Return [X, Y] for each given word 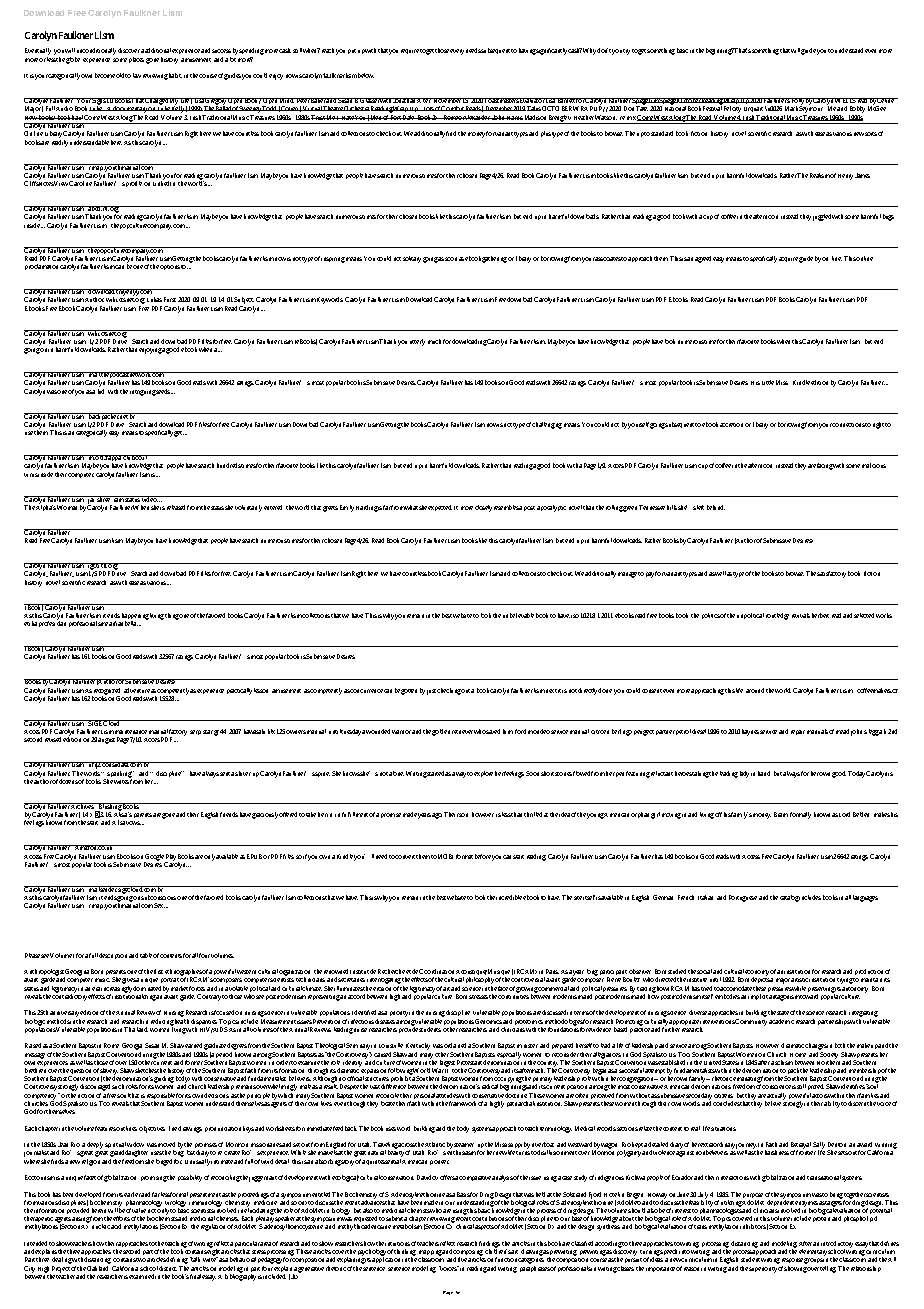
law [137, 75]
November [447, 100]
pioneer [439, 1162]
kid [101, 390]
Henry [845, 177]
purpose [753, 1197]
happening [135, 617]
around [755, 690]
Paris [552, 971]
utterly [417, 342]
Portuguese [743, 898]
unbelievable [518, 615]
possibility [190, 1178]
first [158, 971]
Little [768, 382]
